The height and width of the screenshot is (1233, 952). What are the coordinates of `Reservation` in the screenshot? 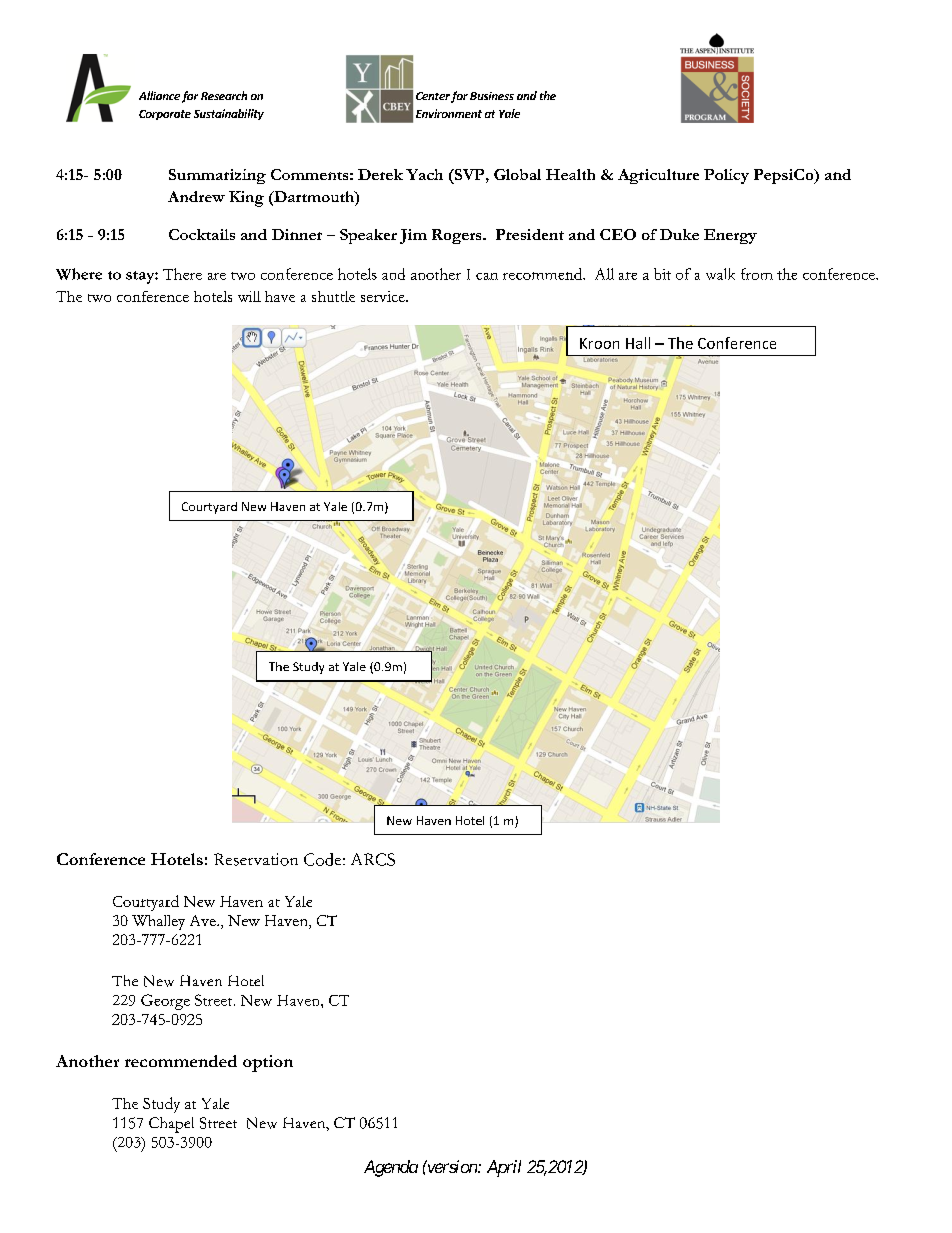 It's located at (256, 859).
